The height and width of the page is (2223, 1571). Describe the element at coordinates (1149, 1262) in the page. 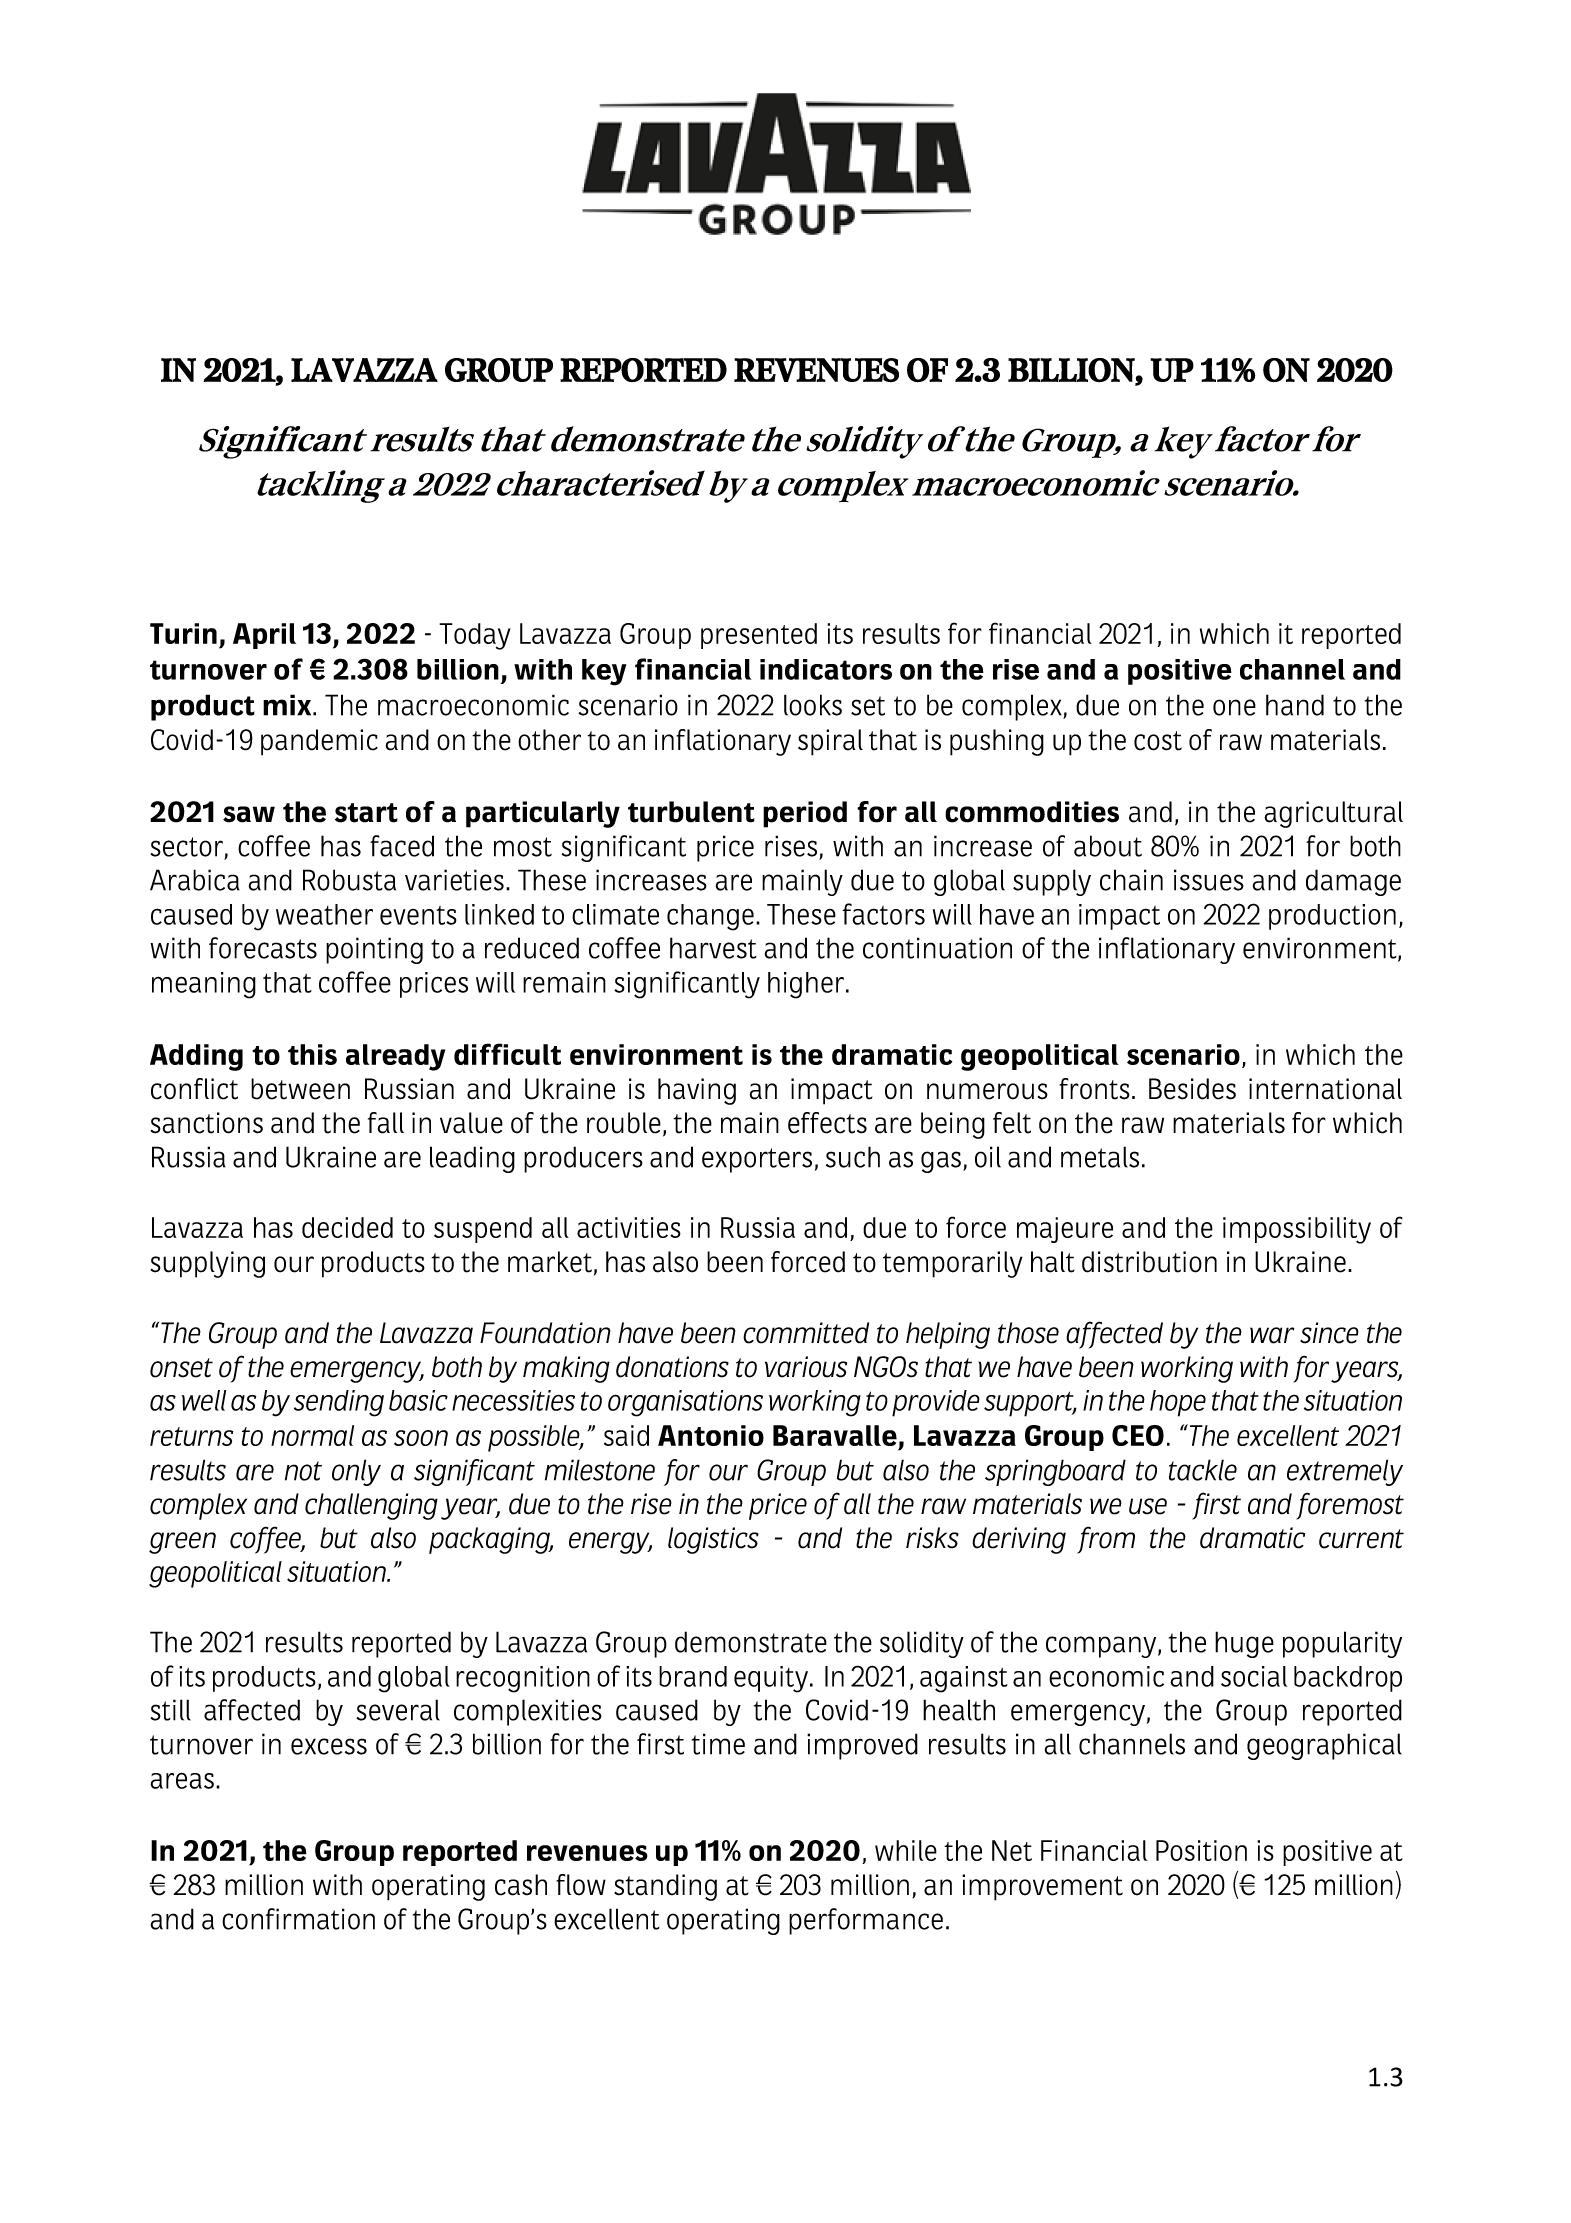

I see `distribution` at that location.
